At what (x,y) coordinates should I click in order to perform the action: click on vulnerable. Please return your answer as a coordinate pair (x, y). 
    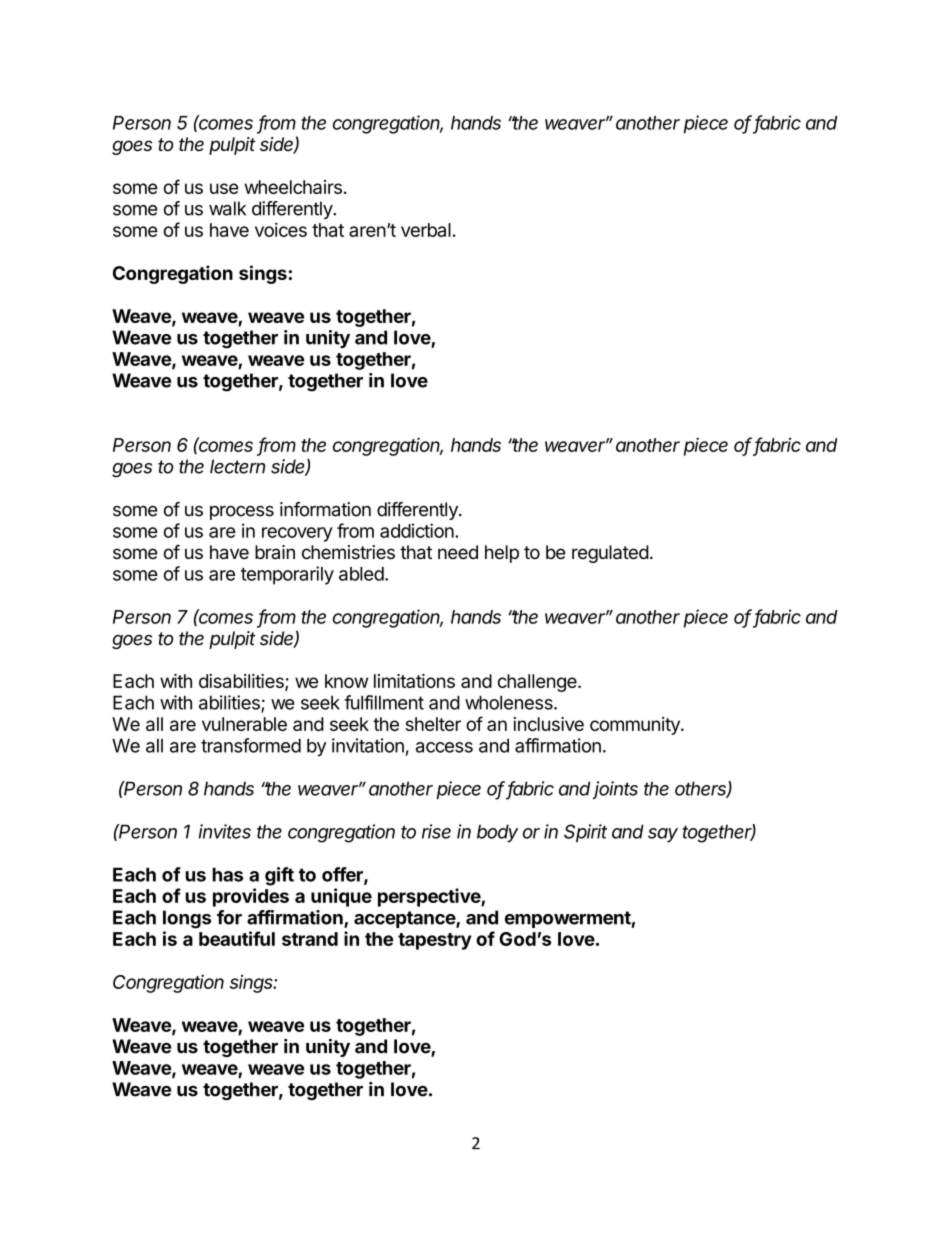
    Looking at the image, I should click on (244, 724).
